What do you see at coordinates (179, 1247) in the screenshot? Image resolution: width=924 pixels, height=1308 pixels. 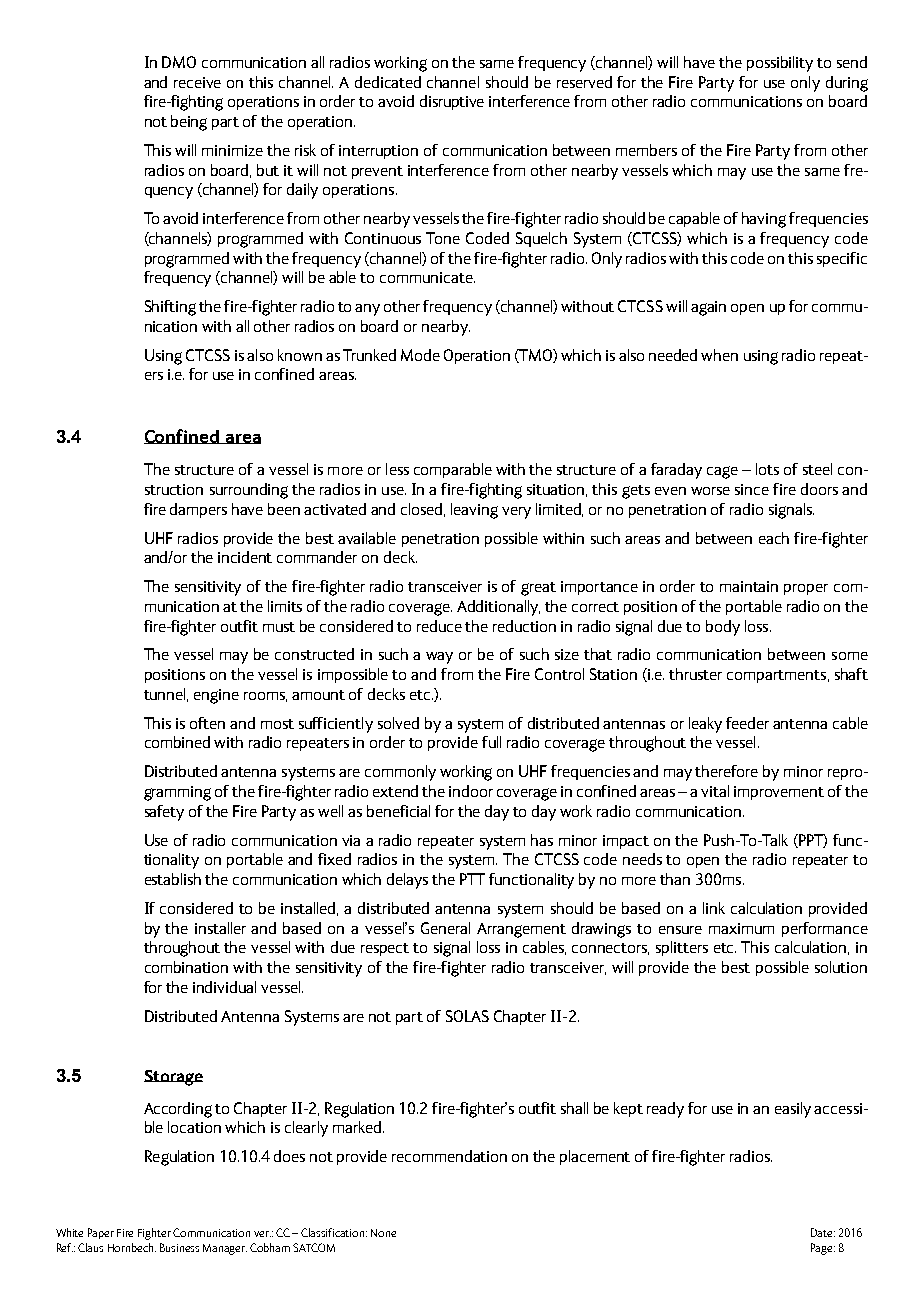 I see `Business` at bounding box center [179, 1247].
